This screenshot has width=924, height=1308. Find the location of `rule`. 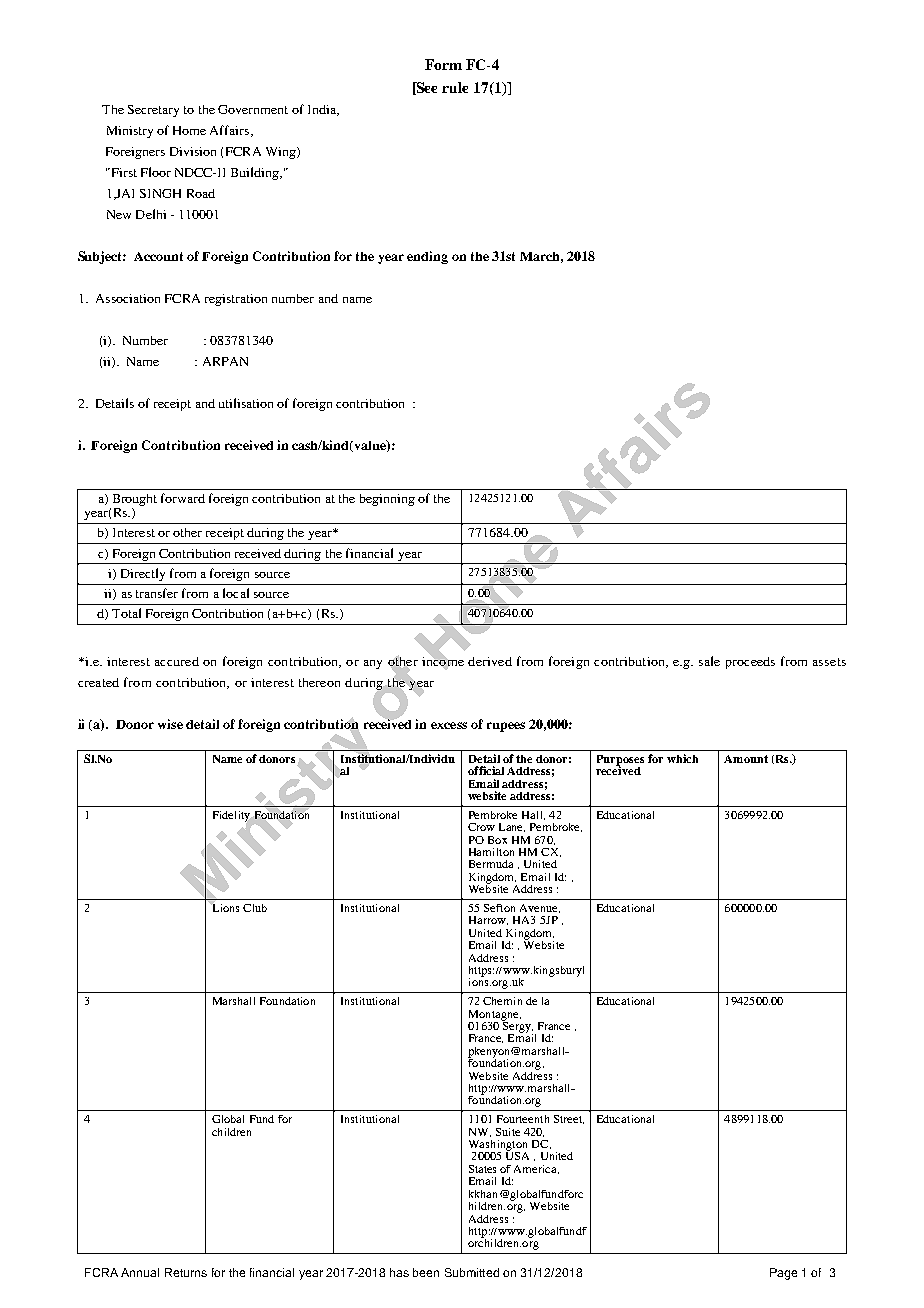

rule is located at coordinates (455, 87).
